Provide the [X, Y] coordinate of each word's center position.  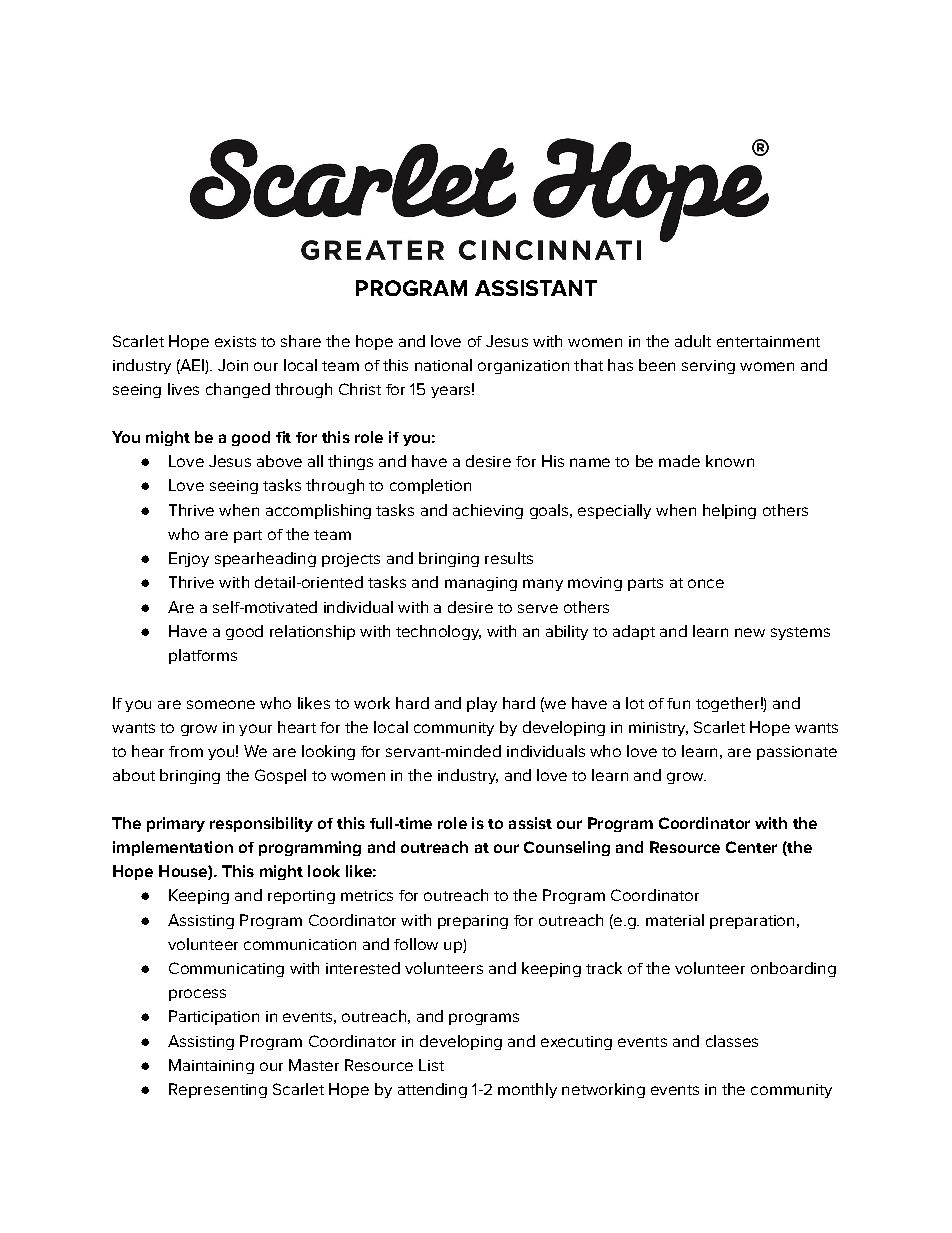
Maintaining [211, 1066]
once [706, 583]
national [443, 365]
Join [233, 365]
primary [176, 824]
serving [708, 367]
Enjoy [189, 559]
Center [751, 847]
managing [481, 584]
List [431, 1065]
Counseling [567, 848]
